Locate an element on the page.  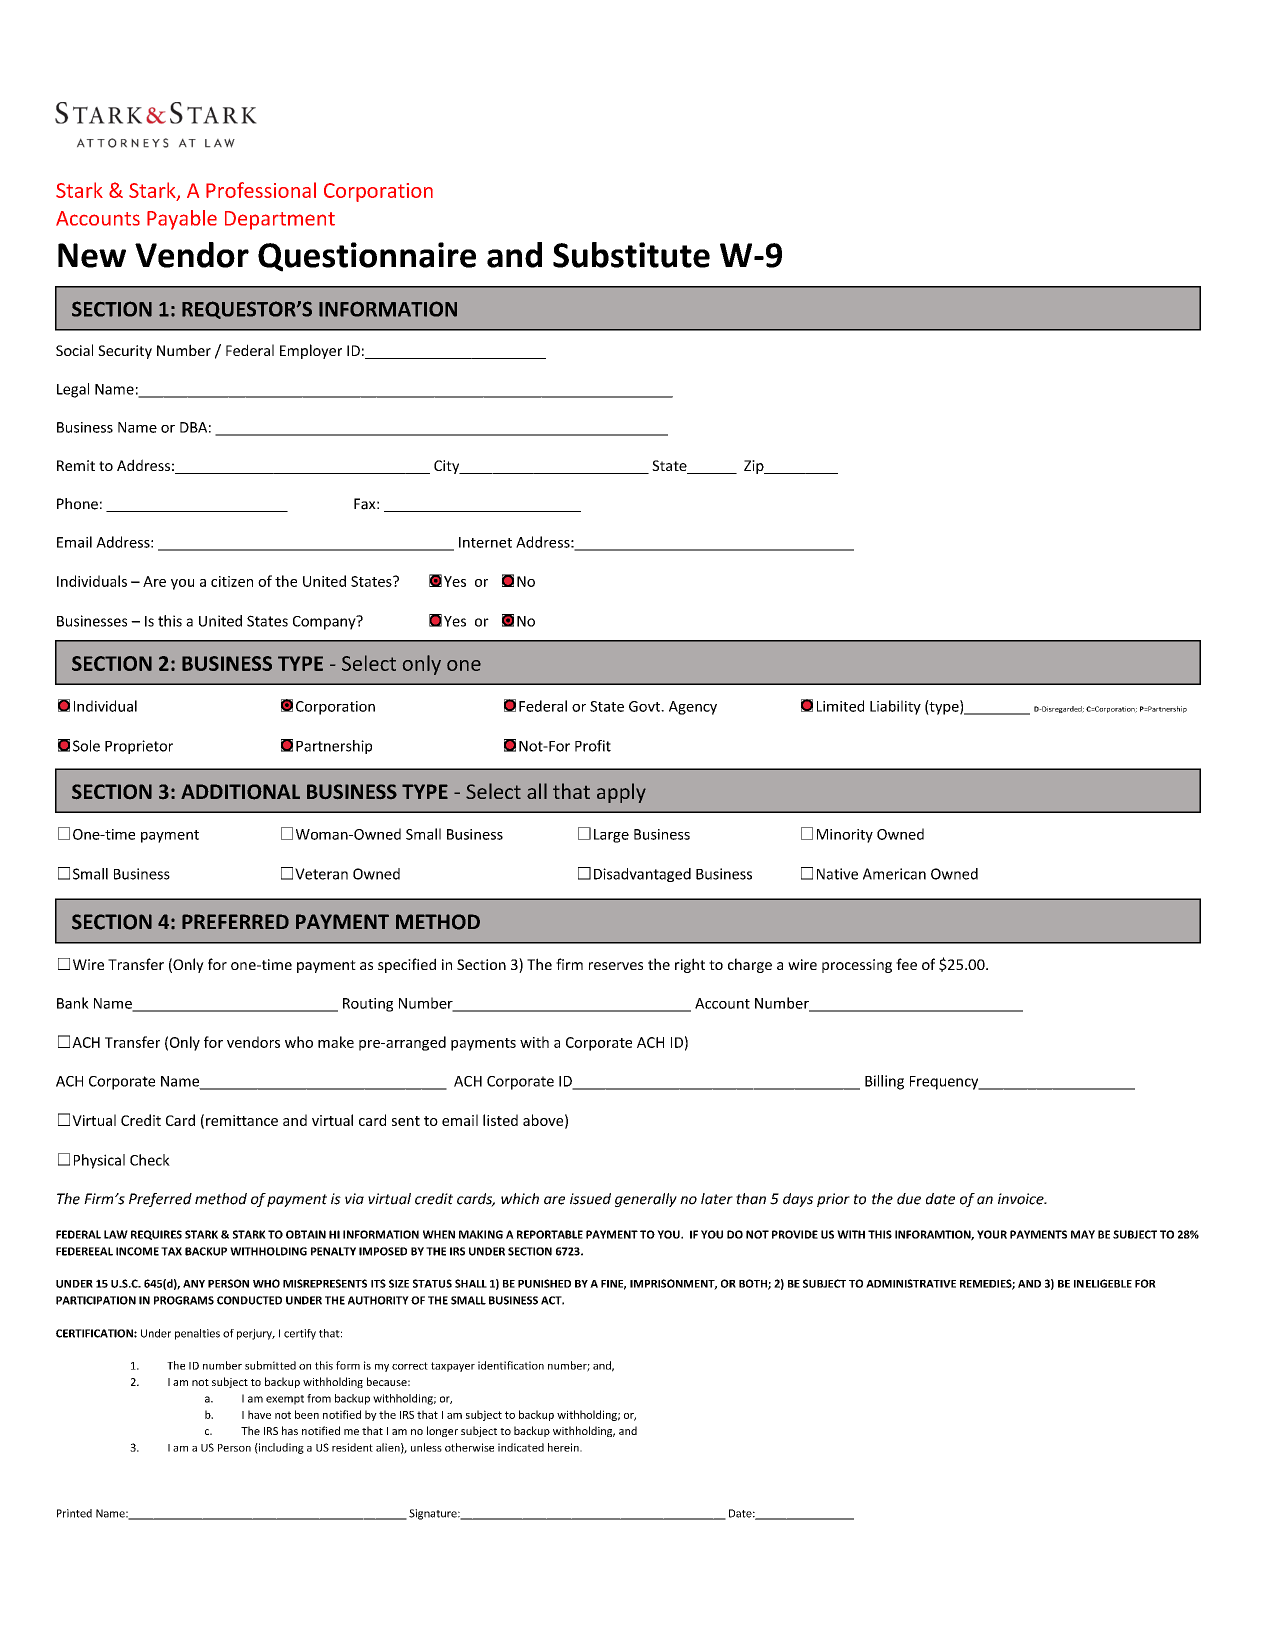
indicated is located at coordinates (521, 1447).
